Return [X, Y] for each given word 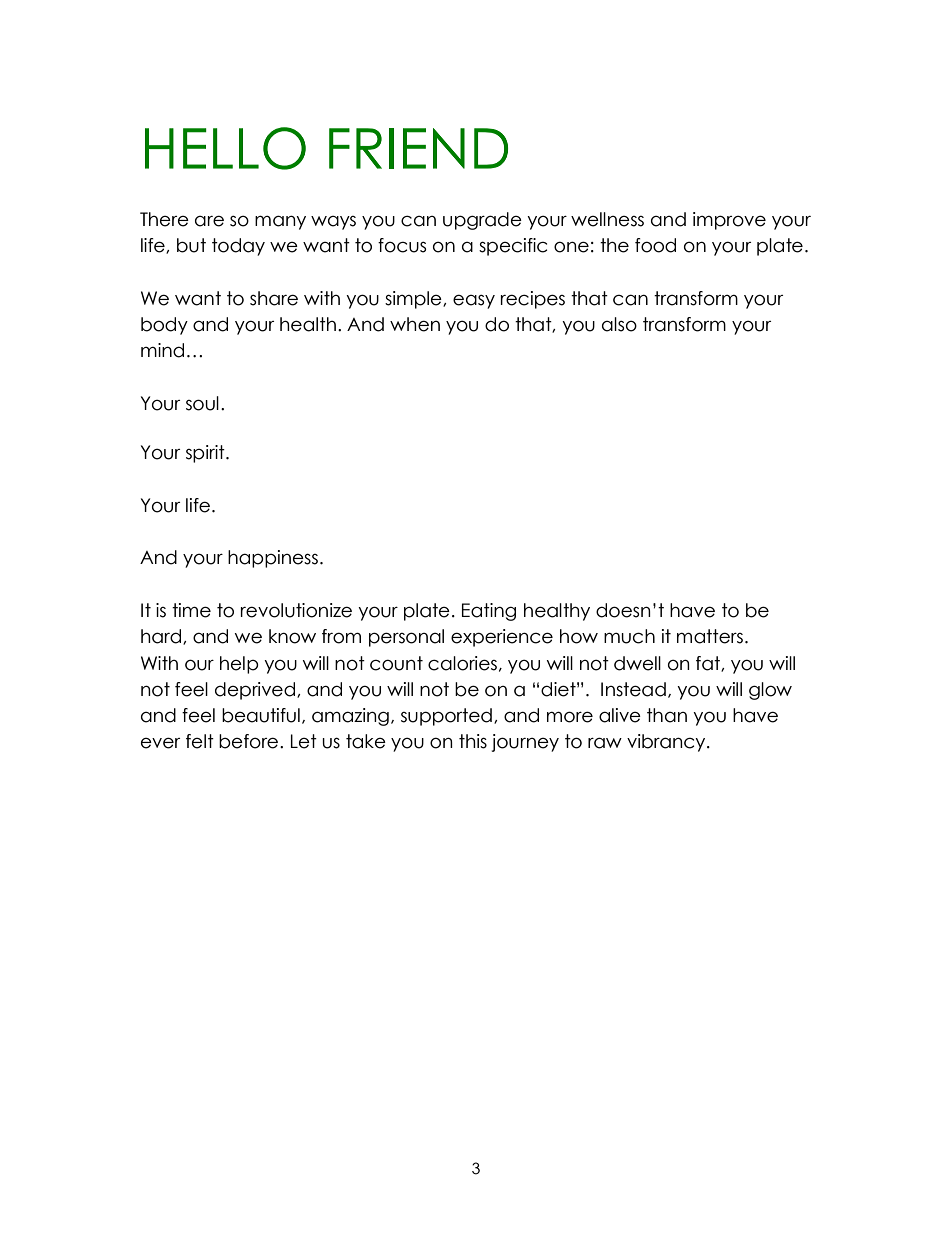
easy [474, 301]
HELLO [225, 148]
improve [729, 221]
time [191, 610]
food [655, 245]
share [274, 298]
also [619, 324]
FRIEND [418, 148]
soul [202, 403]
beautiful [261, 715]
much [629, 636]
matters [710, 636]
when [415, 324]
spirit [206, 454]
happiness [273, 559]
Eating [489, 612]
